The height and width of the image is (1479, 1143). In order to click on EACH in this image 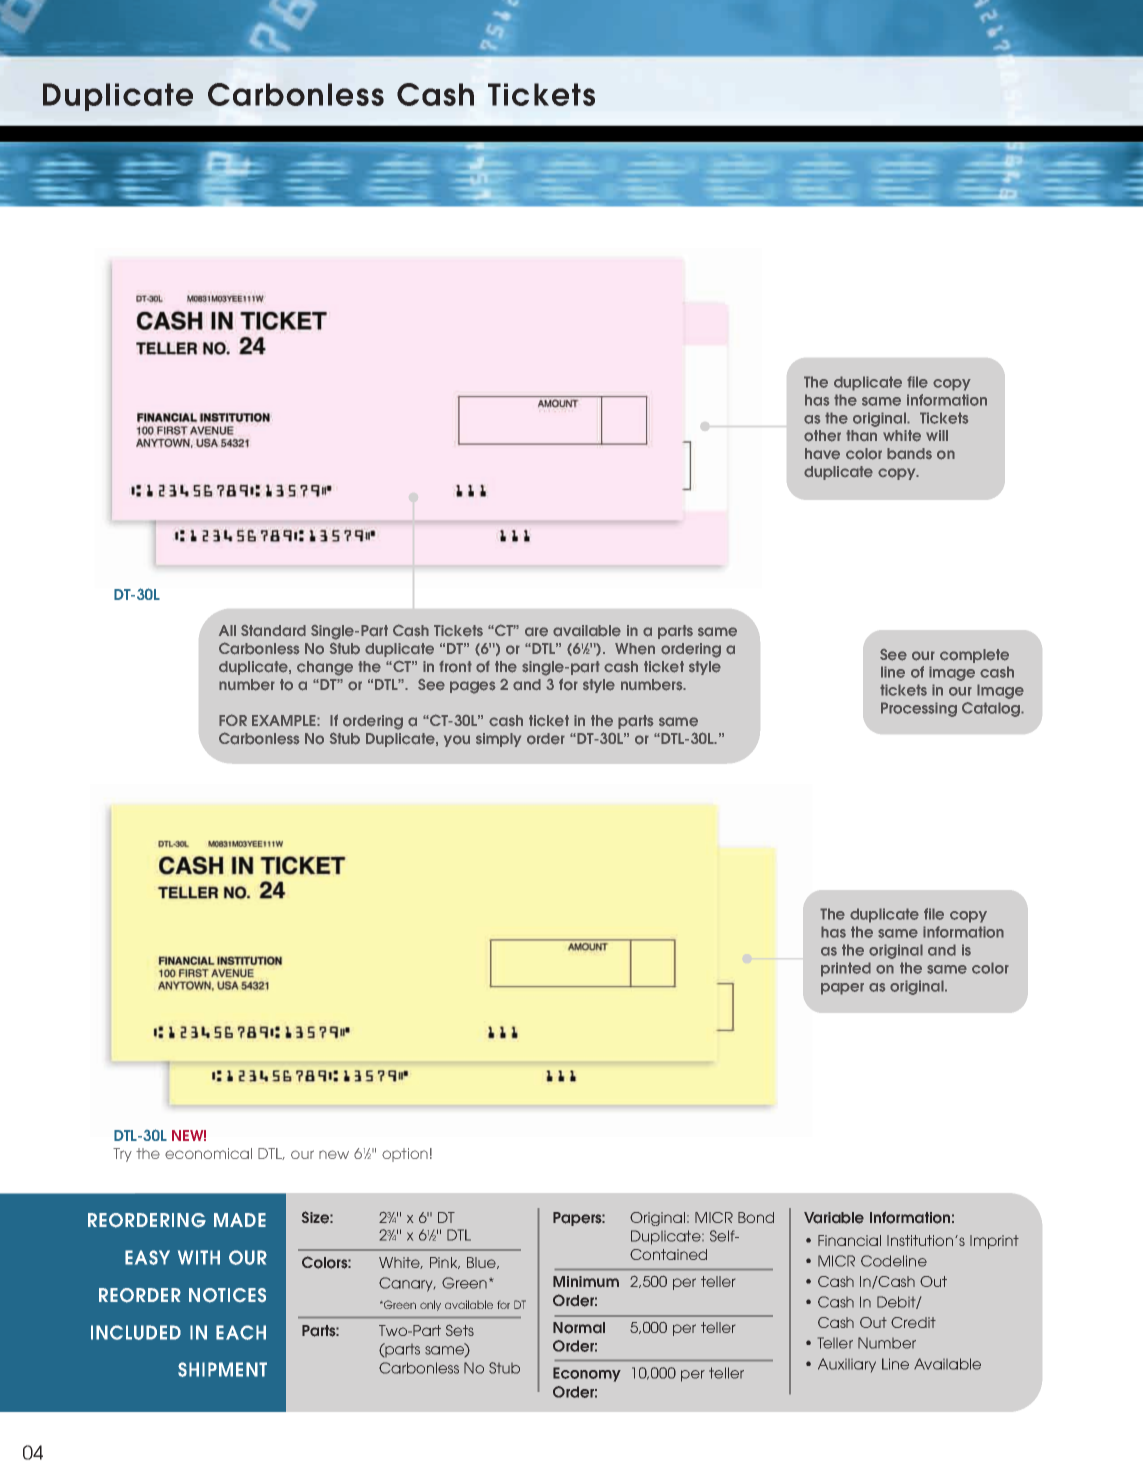, I will do `click(241, 1332)`.
